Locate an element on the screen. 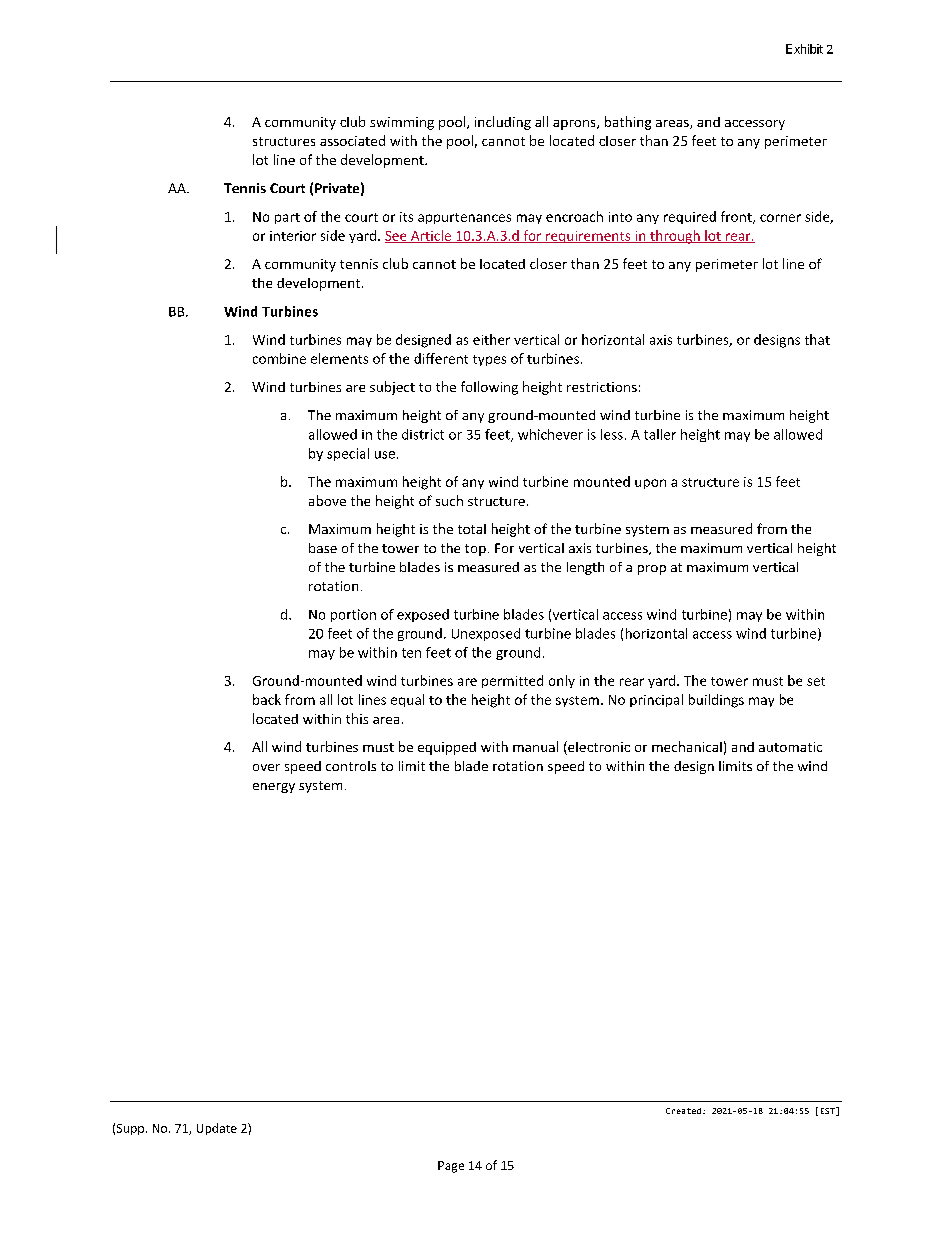 The width and height of the screenshot is (952, 1233). including is located at coordinates (503, 123).
